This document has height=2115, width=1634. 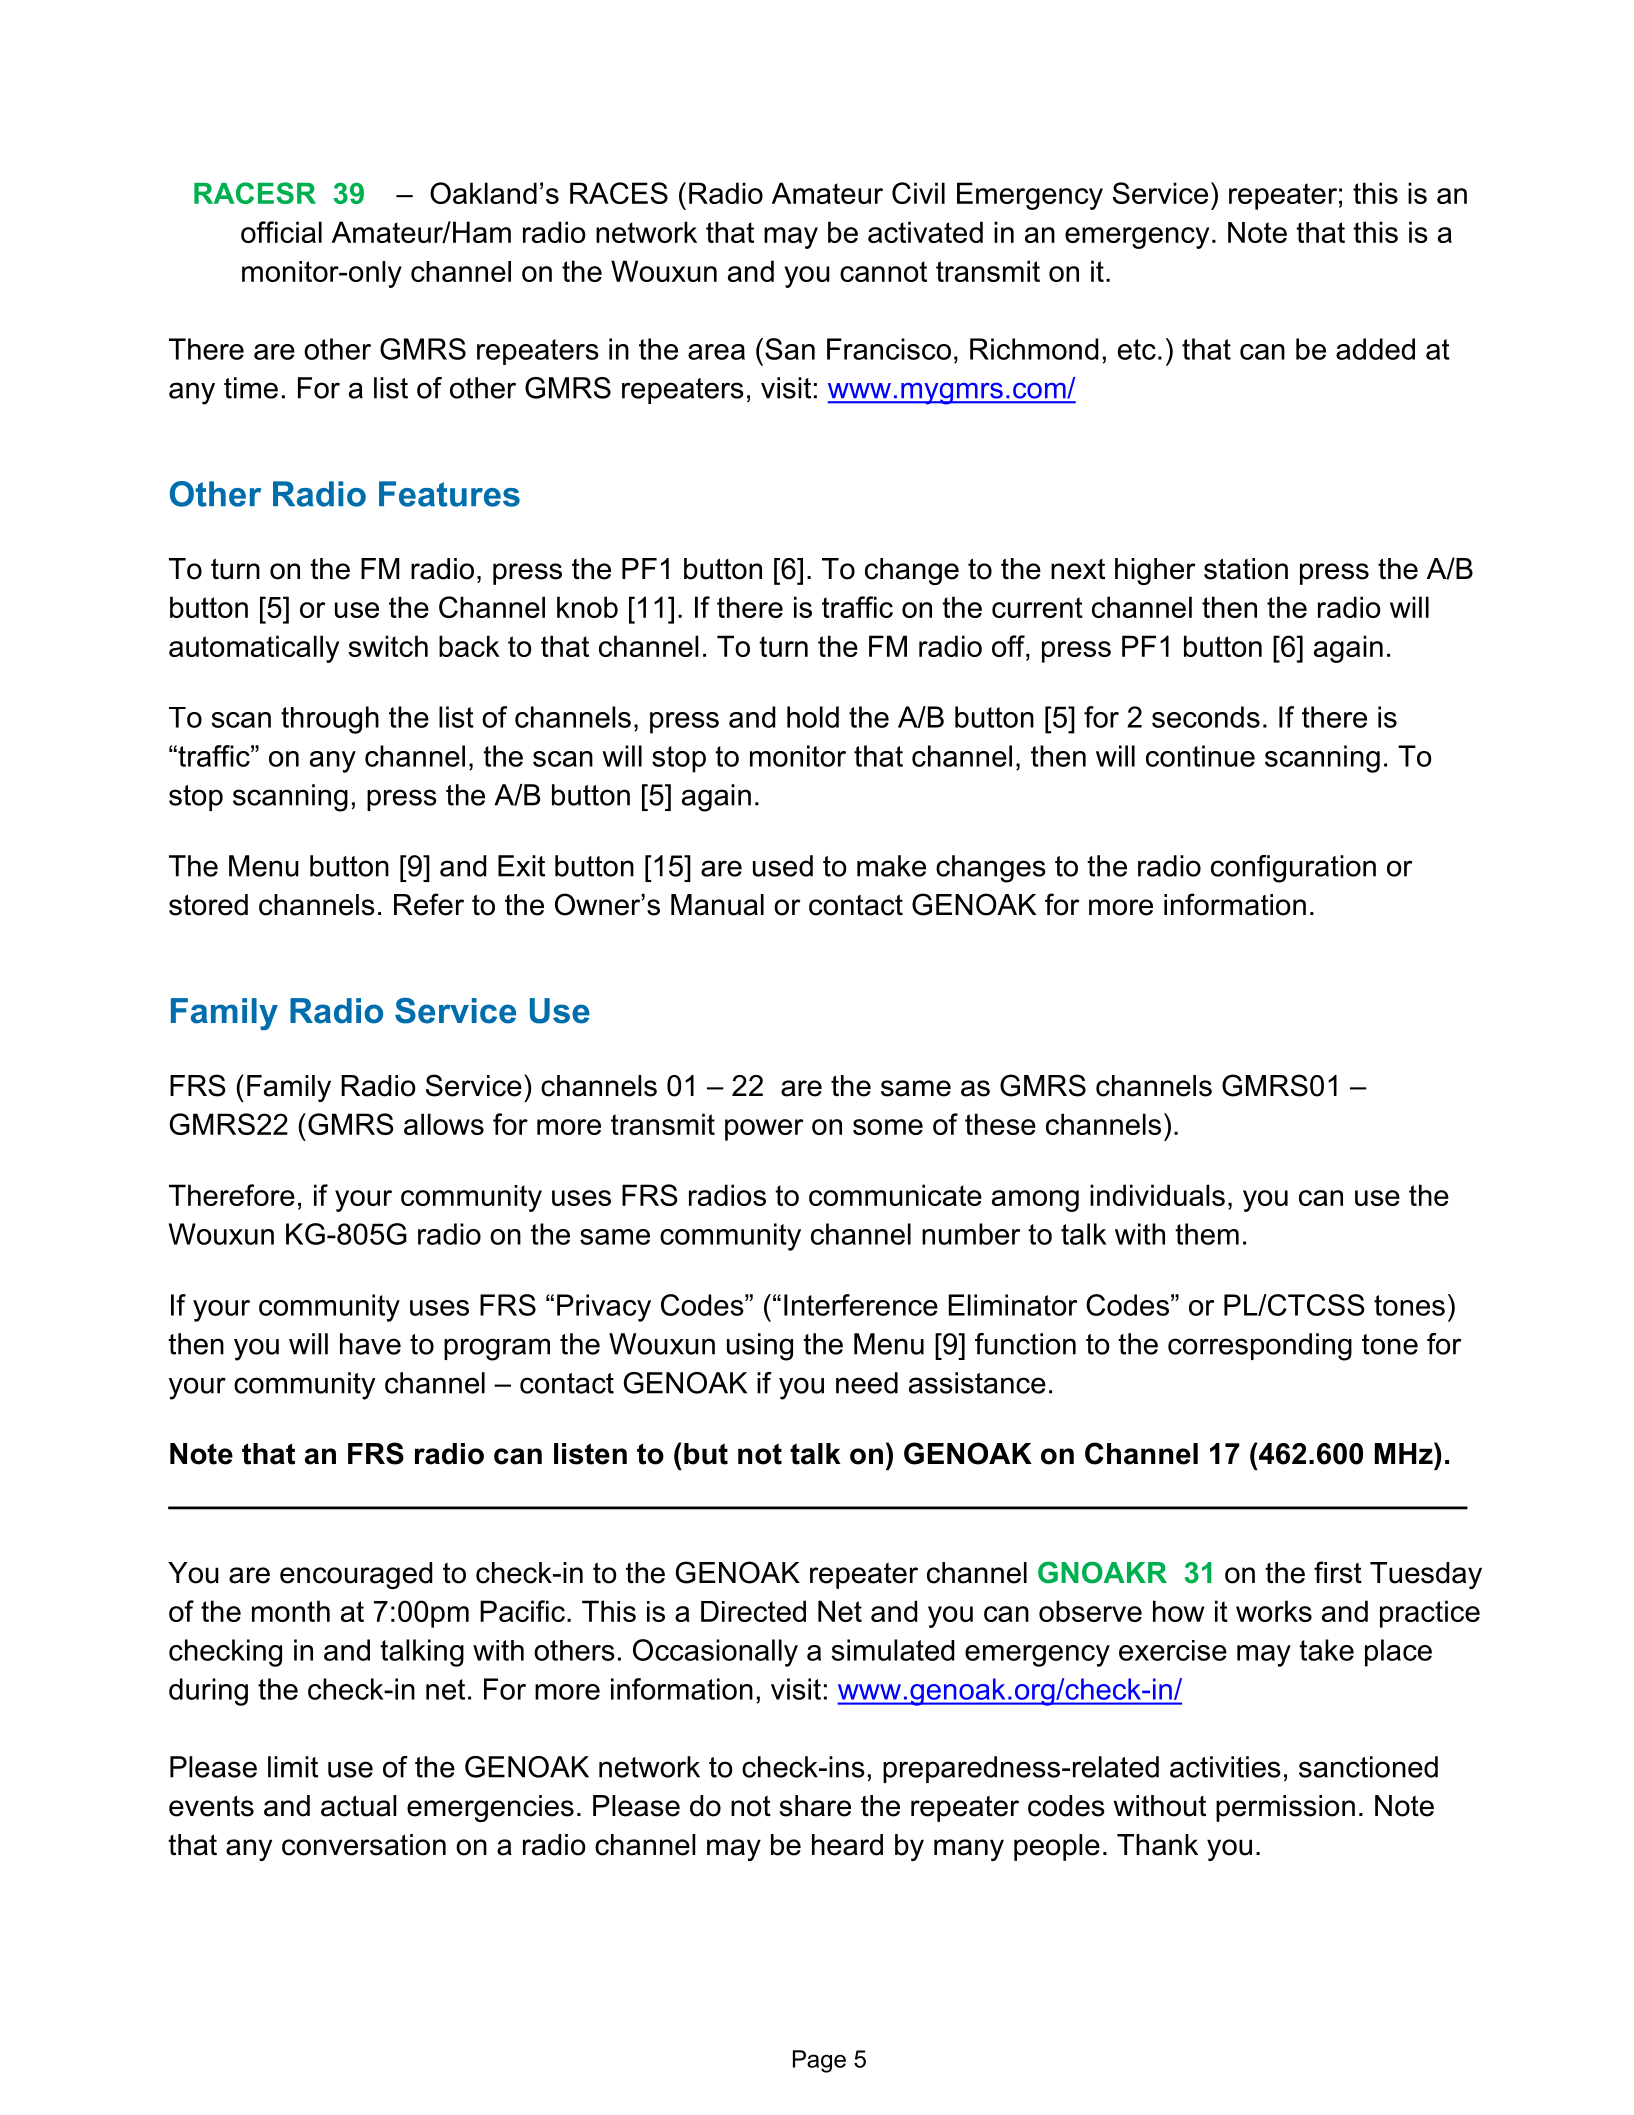 I want to click on corresponding, so click(x=1260, y=1347).
